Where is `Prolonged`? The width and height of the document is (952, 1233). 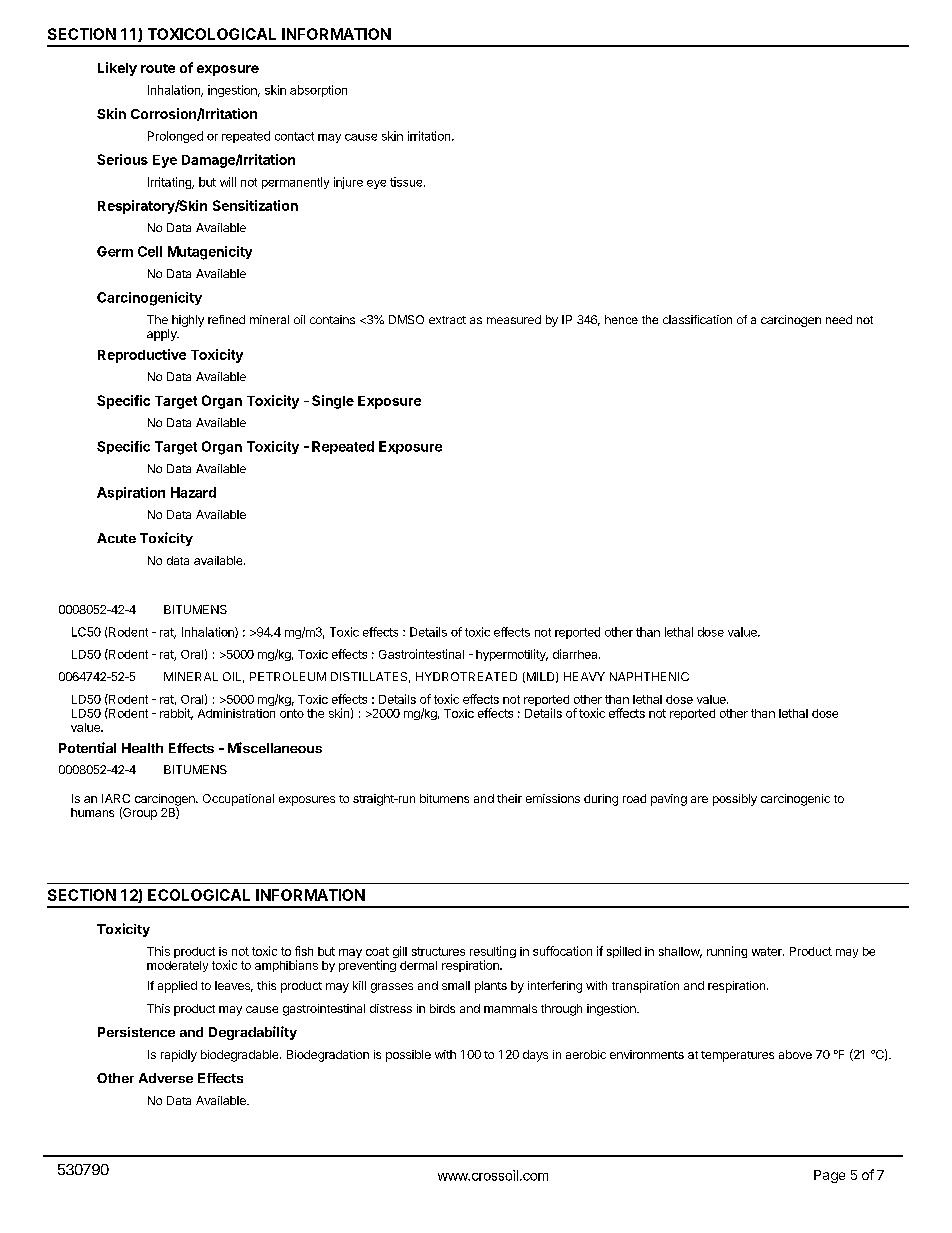 Prolonged is located at coordinates (175, 137).
